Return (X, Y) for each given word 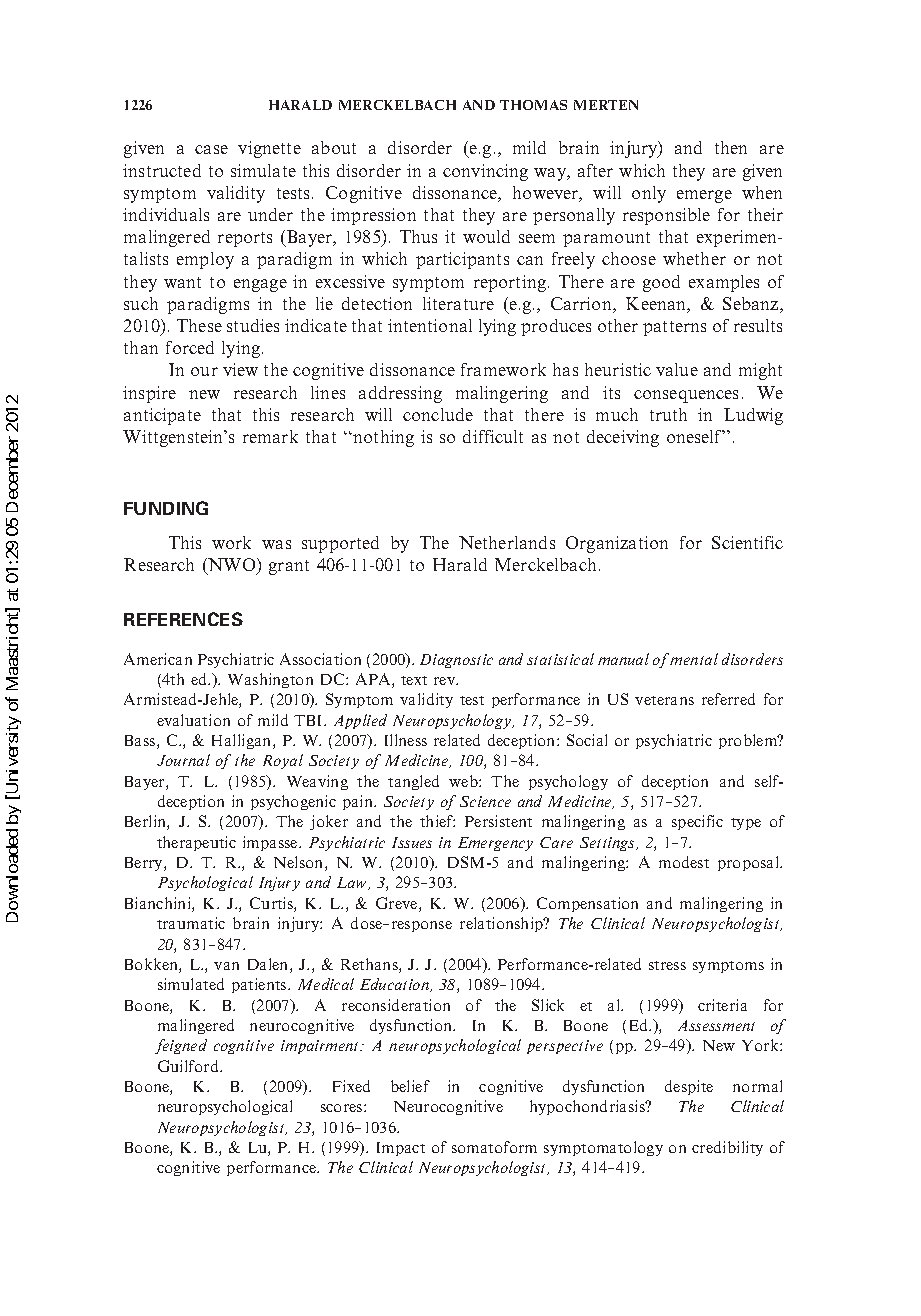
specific (697, 822)
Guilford (189, 1066)
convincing (485, 172)
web (464, 781)
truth (668, 414)
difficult (493, 436)
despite (689, 1087)
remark (270, 436)
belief (410, 1086)
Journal (183, 760)
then (731, 147)
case (211, 149)
